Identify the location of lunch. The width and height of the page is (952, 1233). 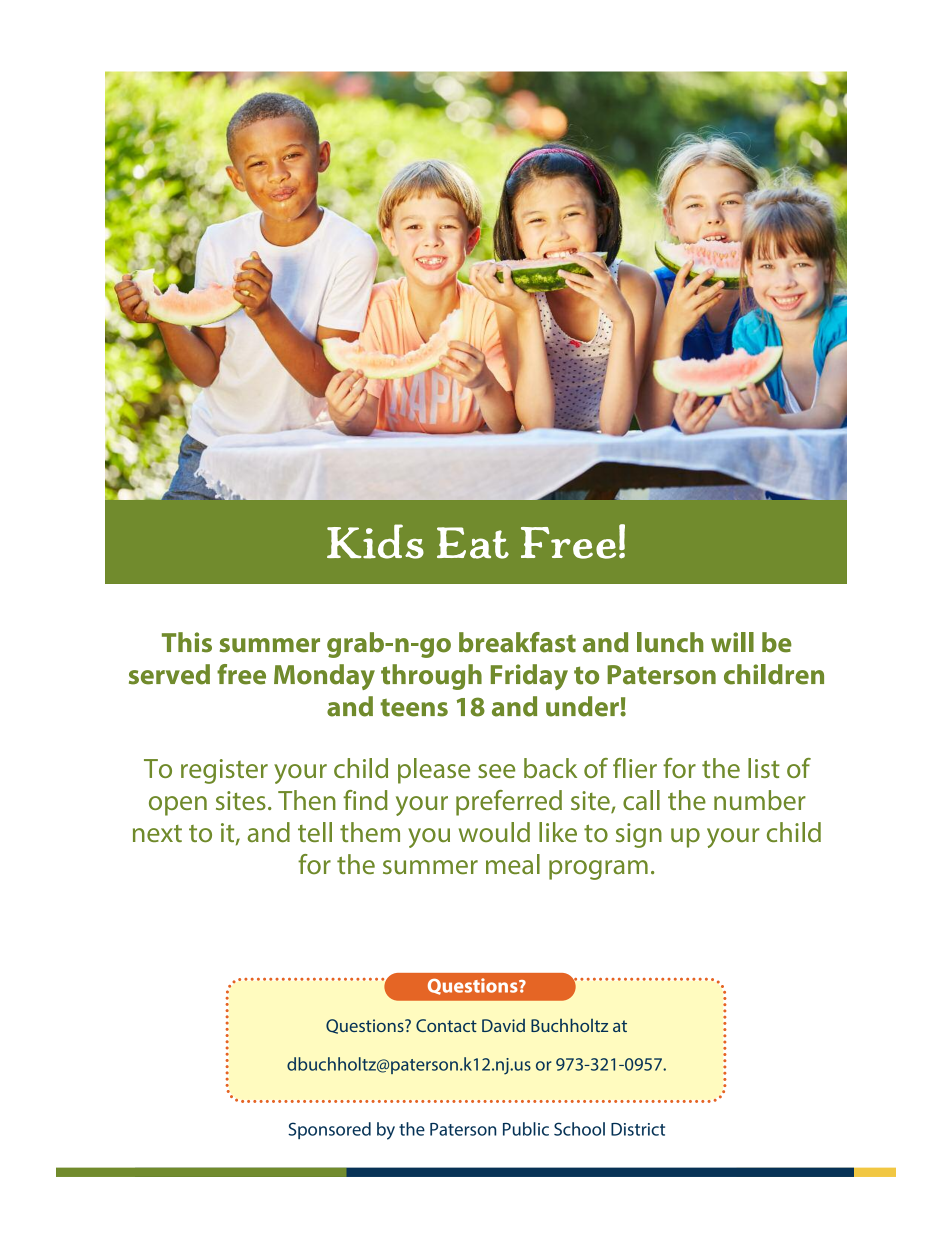
(670, 642).
